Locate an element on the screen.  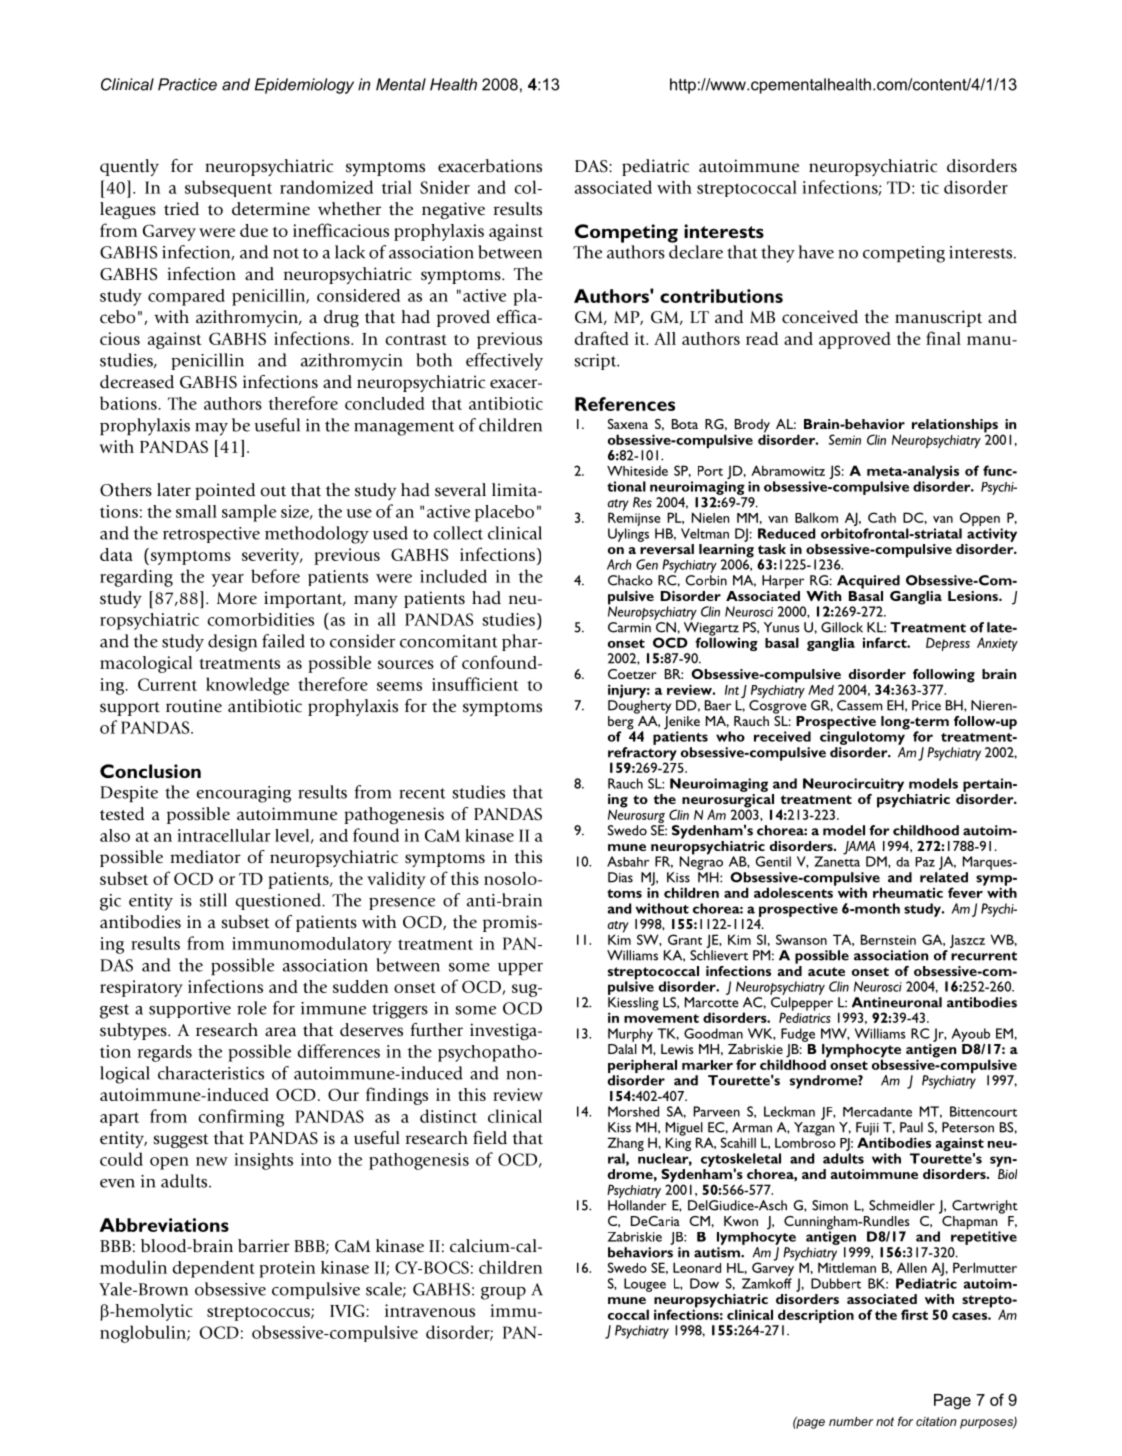
group is located at coordinates (503, 1293).
